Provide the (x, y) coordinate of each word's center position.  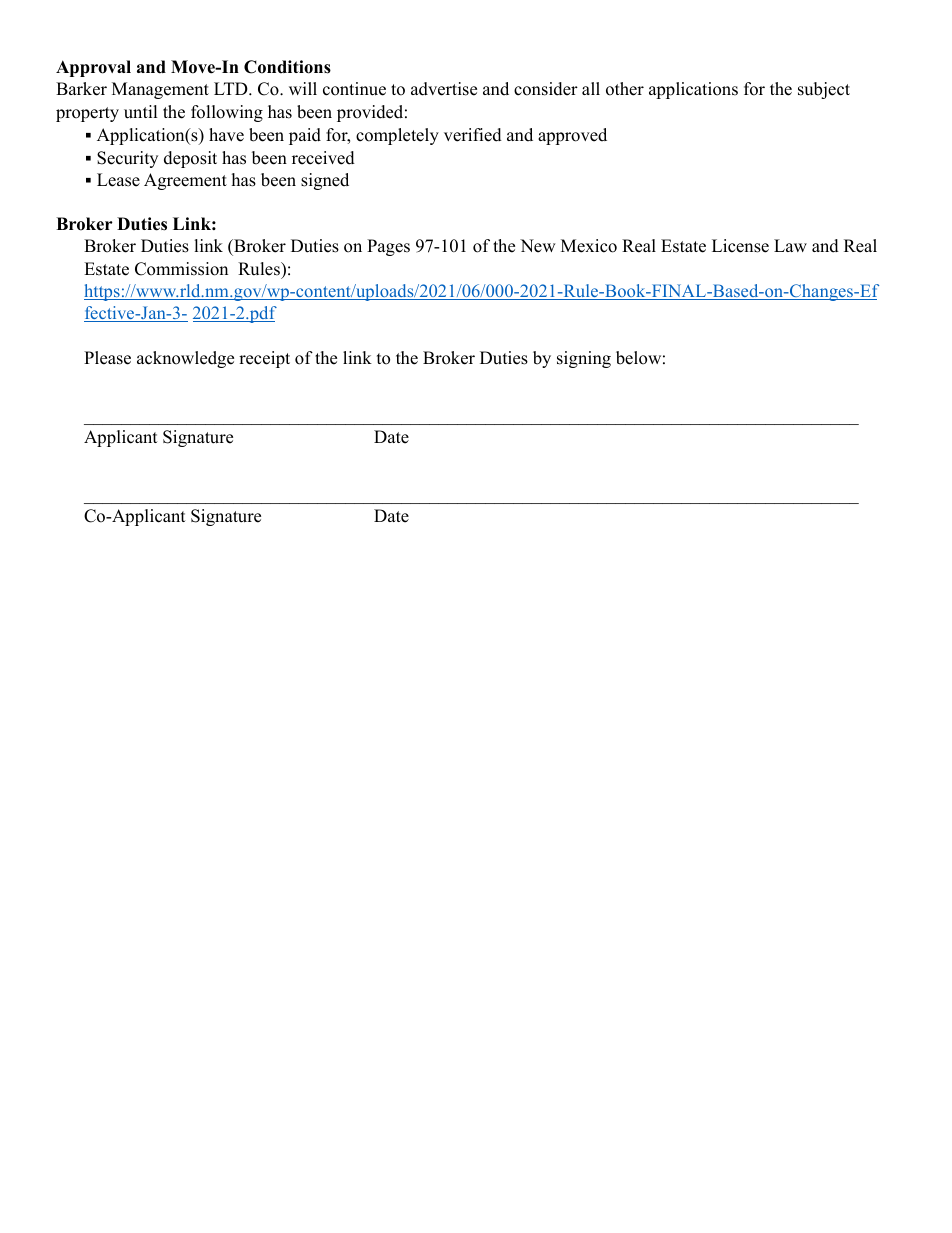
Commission (181, 269)
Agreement (185, 181)
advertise (444, 89)
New (538, 246)
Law (790, 245)
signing (584, 359)
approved (572, 136)
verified (473, 135)
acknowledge (185, 359)
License (740, 246)
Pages (388, 247)
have (226, 135)
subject (824, 90)
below (638, 358)
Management (160, 90)
